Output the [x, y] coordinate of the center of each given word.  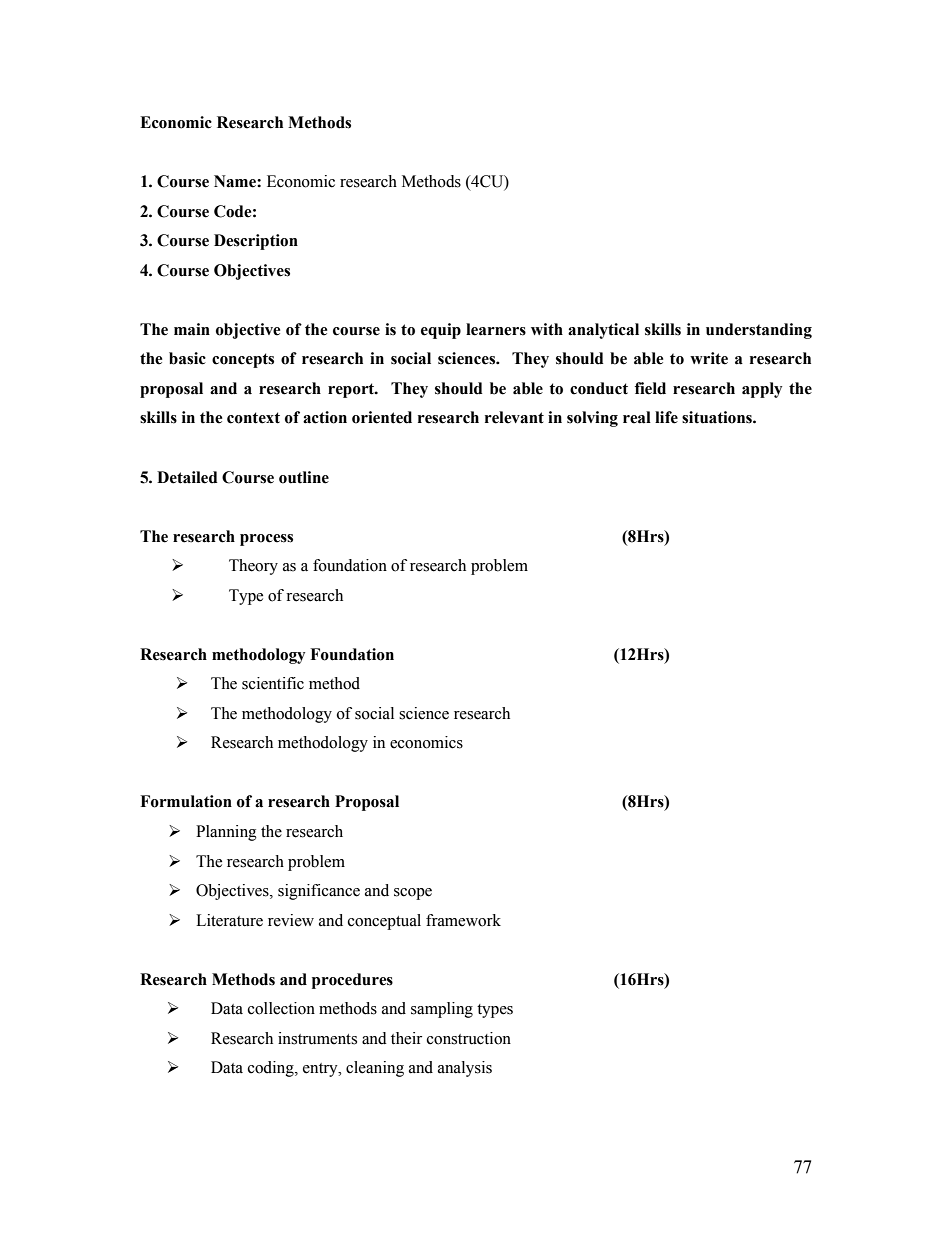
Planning [226, 833]
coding [272, 1069]
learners [496, 329]
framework [463, 920]
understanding [759, 331]
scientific [273, 683]
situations [718, 417]
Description [256, 242]
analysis [465, 1069]
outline [304, 477]
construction [469, 1038]
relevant [514, 417]
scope [413, 894]
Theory [253, 567]
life [666, 417]
